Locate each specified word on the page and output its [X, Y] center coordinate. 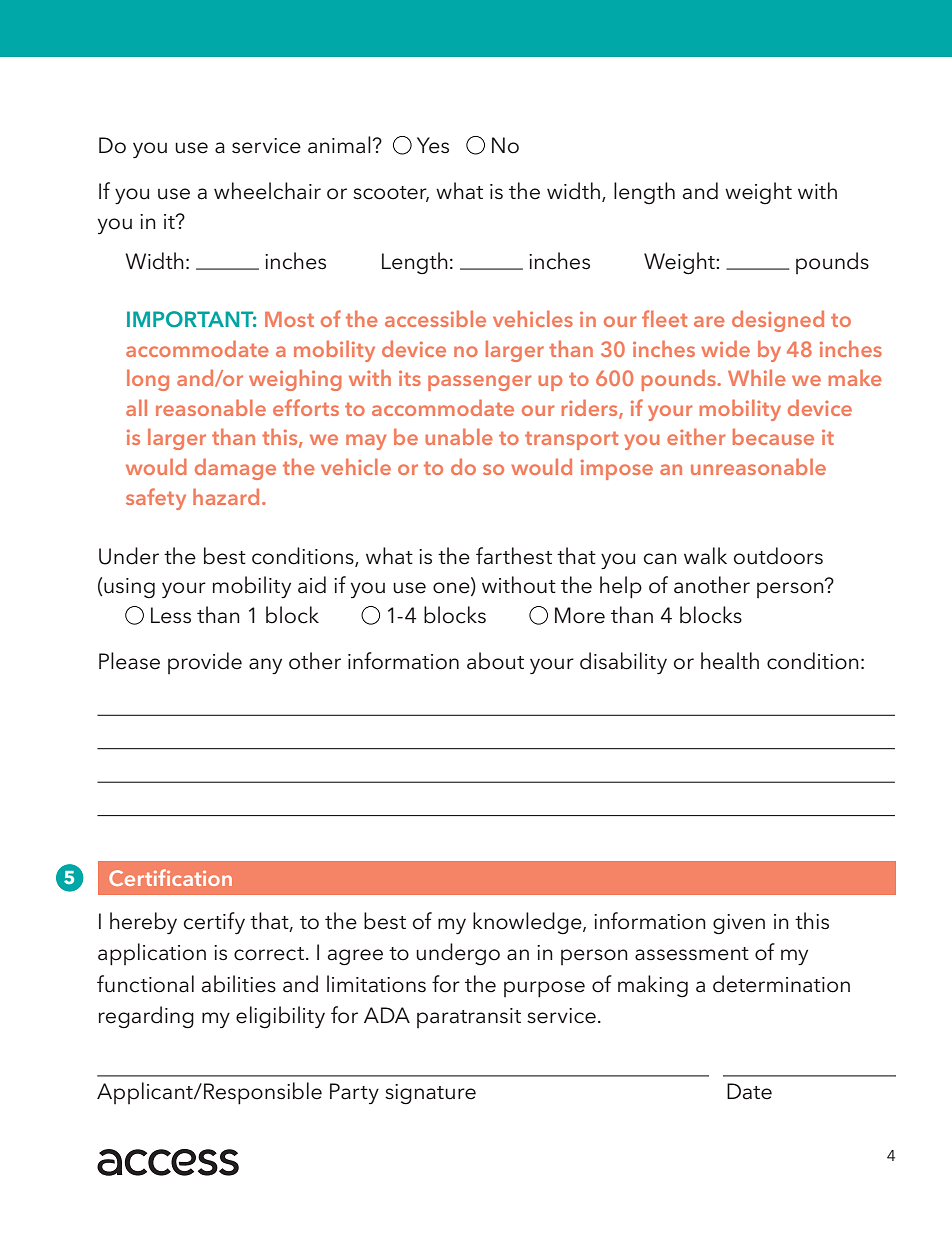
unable [459, 436]
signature [430, 1094]
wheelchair [267, 191]
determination [781, 984]
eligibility [280, 1017]
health [730, 661]
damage [235, 469]
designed [778, 321]
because [773, 436]
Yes [433, 145]
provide [205, 663]
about [495, 661]
